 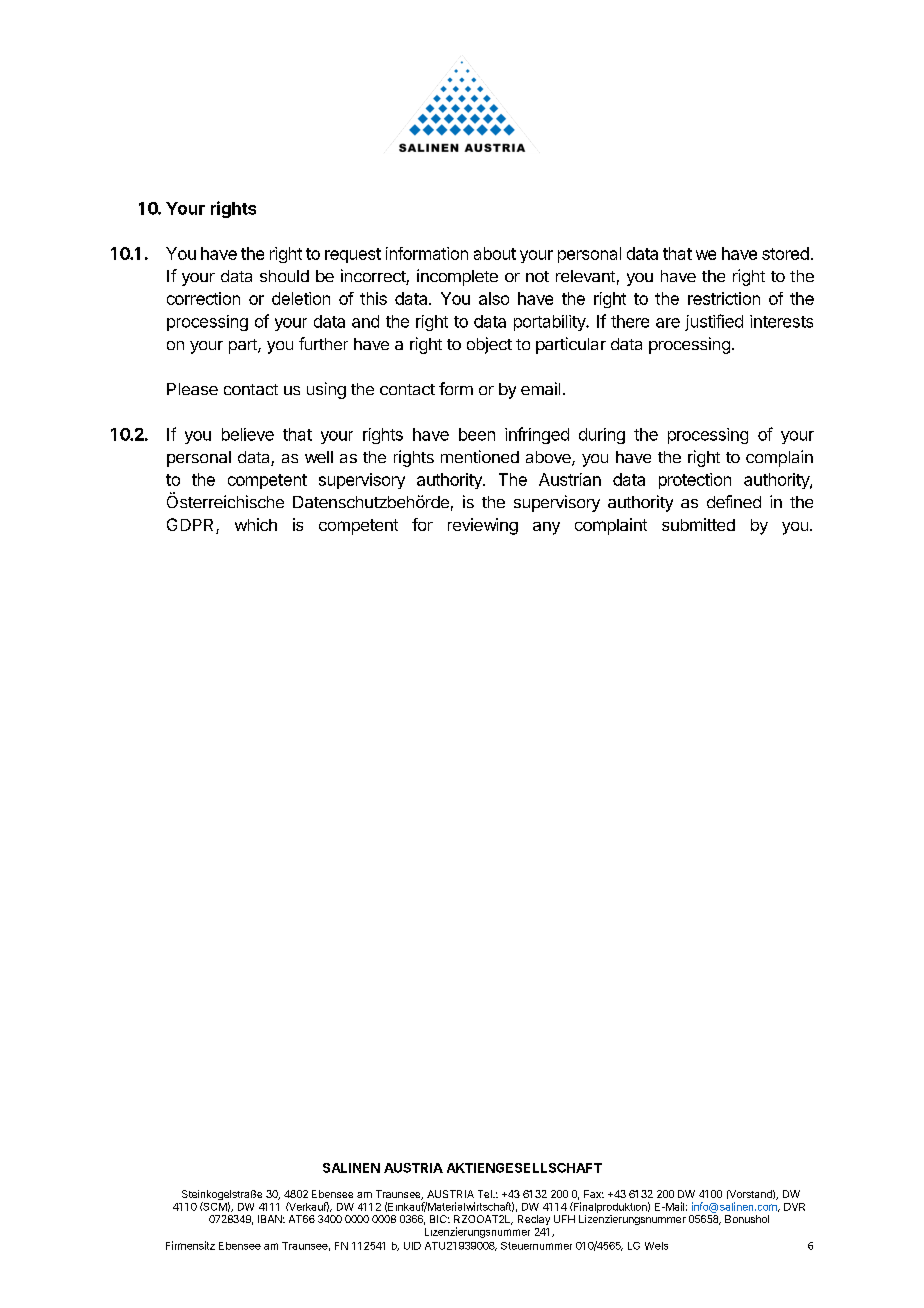 I want to click on which, so click(x=256, y=524).
